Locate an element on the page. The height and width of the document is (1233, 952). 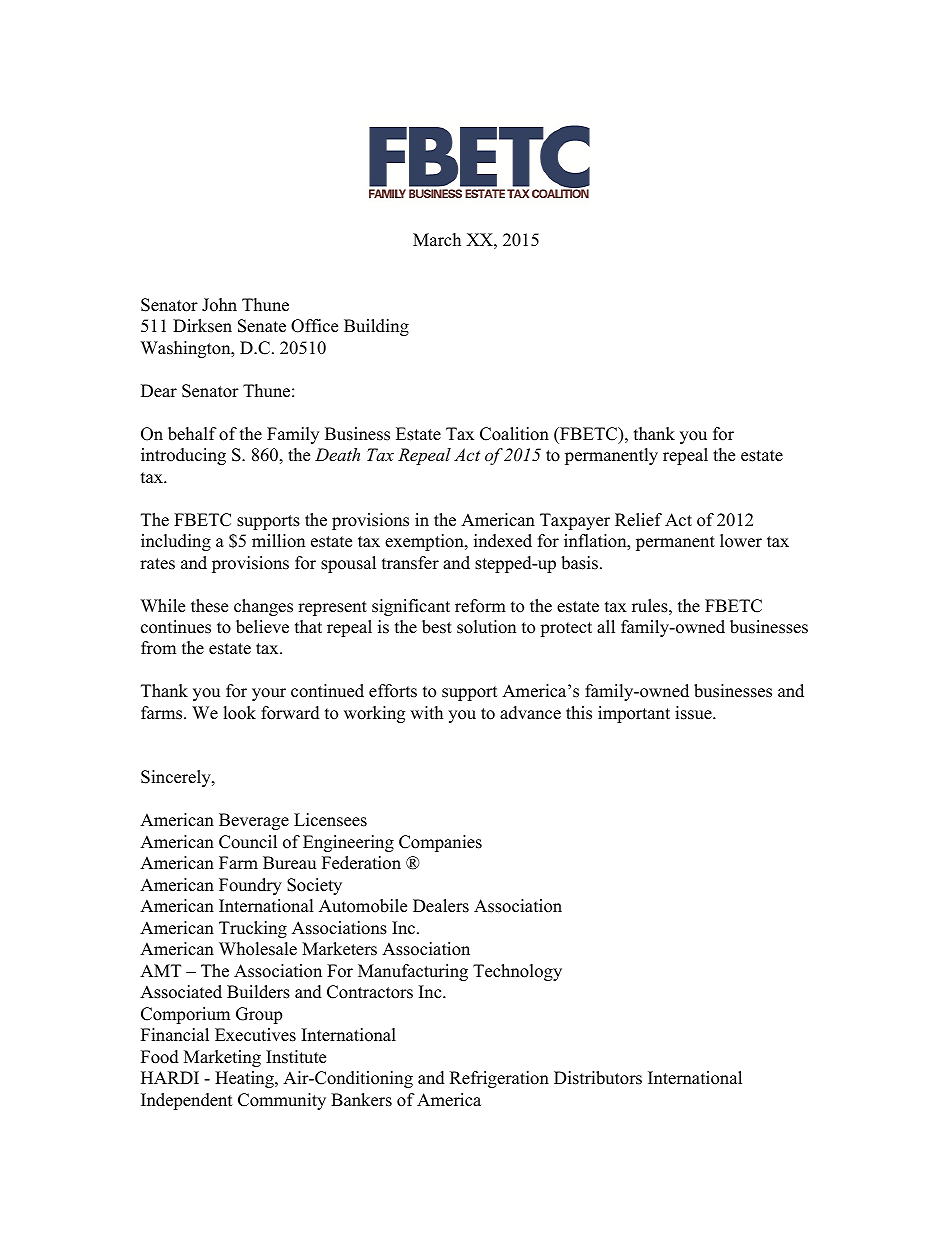
Foundry is located at coordinates (250, 886).
